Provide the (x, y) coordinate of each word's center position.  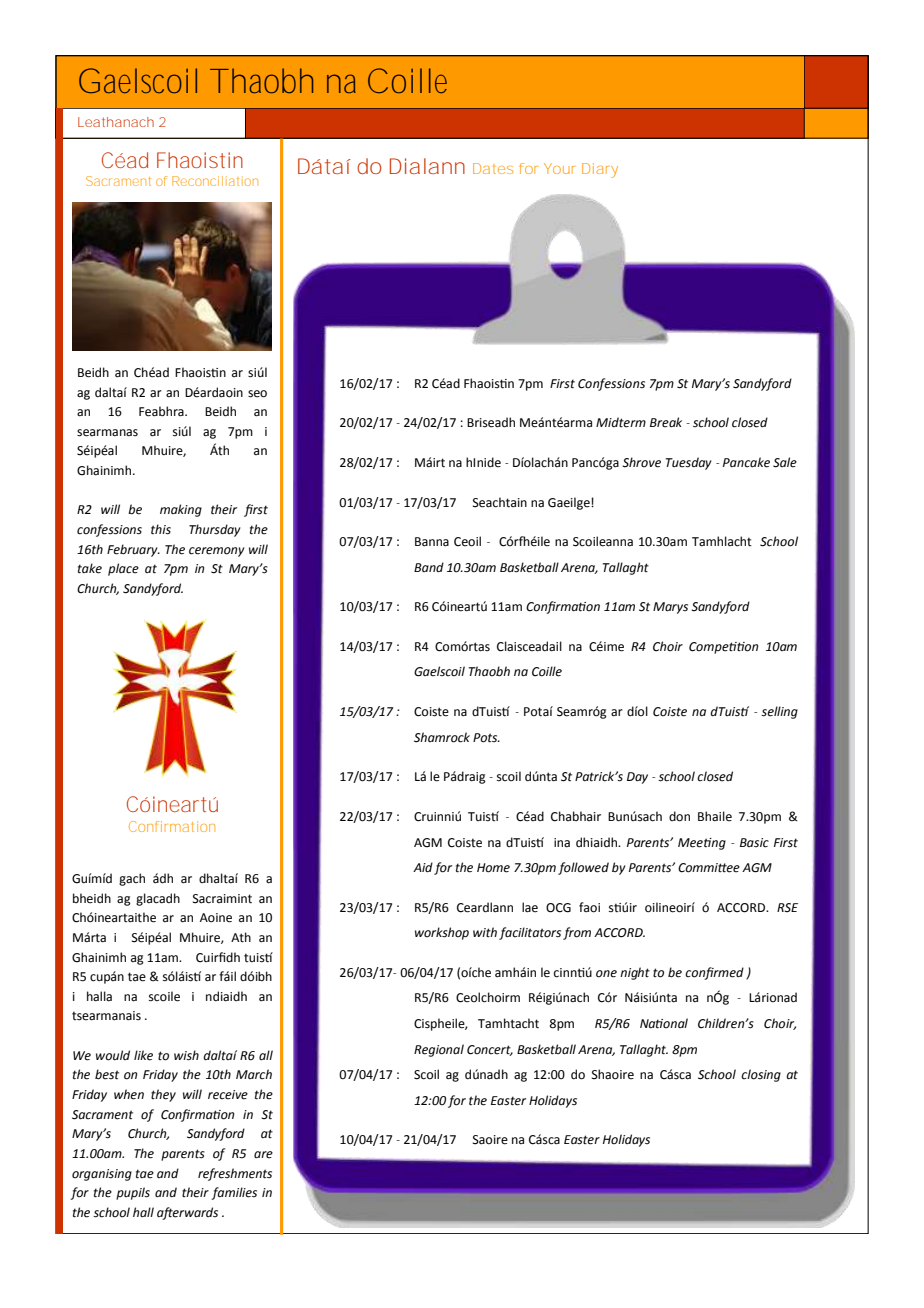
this (161, 529)
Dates (493, 168)
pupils (133, 1193)
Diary (600, 170)
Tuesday (689, 463)
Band (429, 567)
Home (493, 868)
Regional (439, 1050)
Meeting (702, 844)
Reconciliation (215, 181)
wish (186, 1055)
